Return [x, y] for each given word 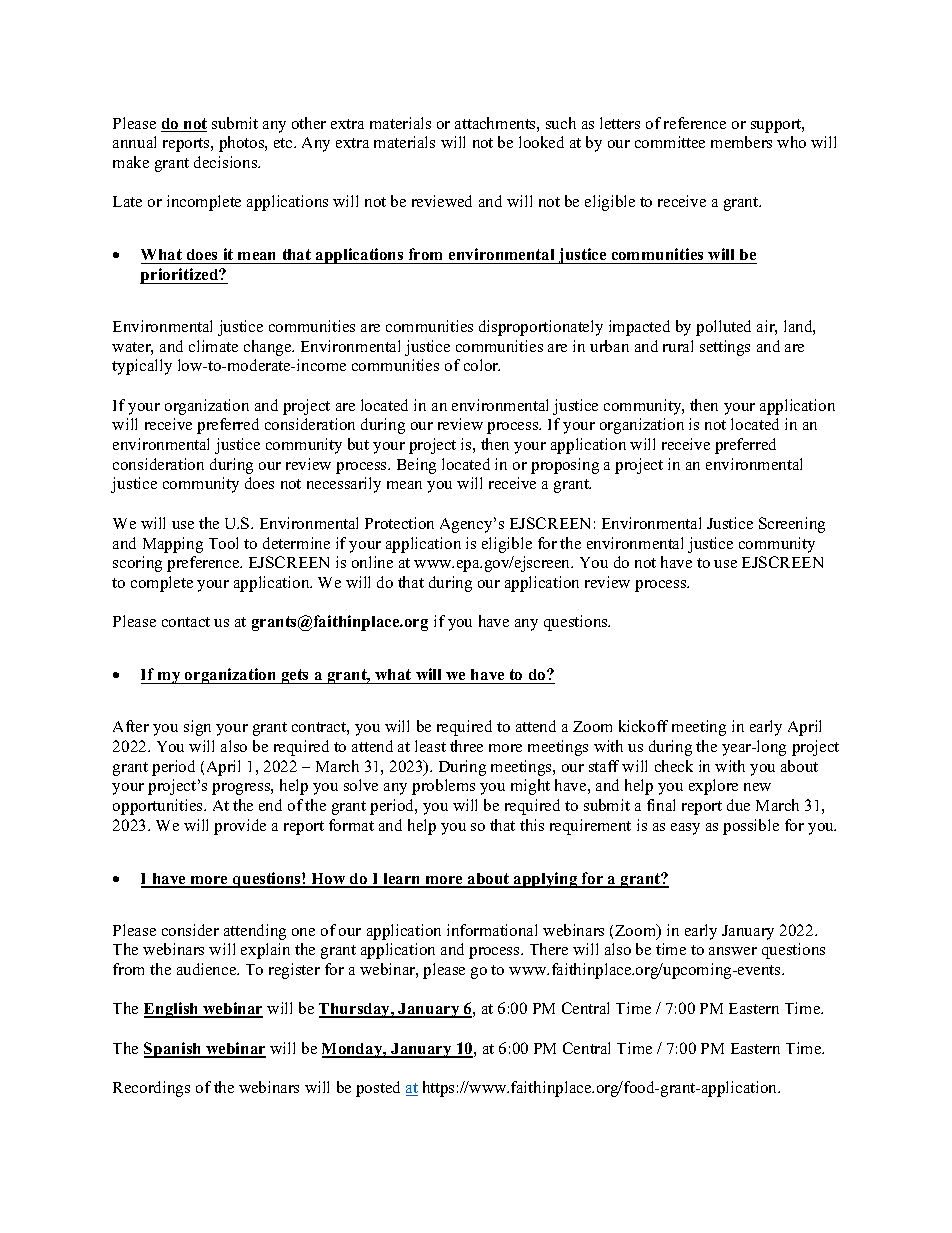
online [372, 562]
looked [541, 142]
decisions [227, 162]
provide [240, 827]
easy [685, 829]
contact [186, 622]
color [482, 365]
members [741, 142]
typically [142, 367]
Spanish [174, 1050]
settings [725, 348]
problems [443, 787]
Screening [792, 525]
